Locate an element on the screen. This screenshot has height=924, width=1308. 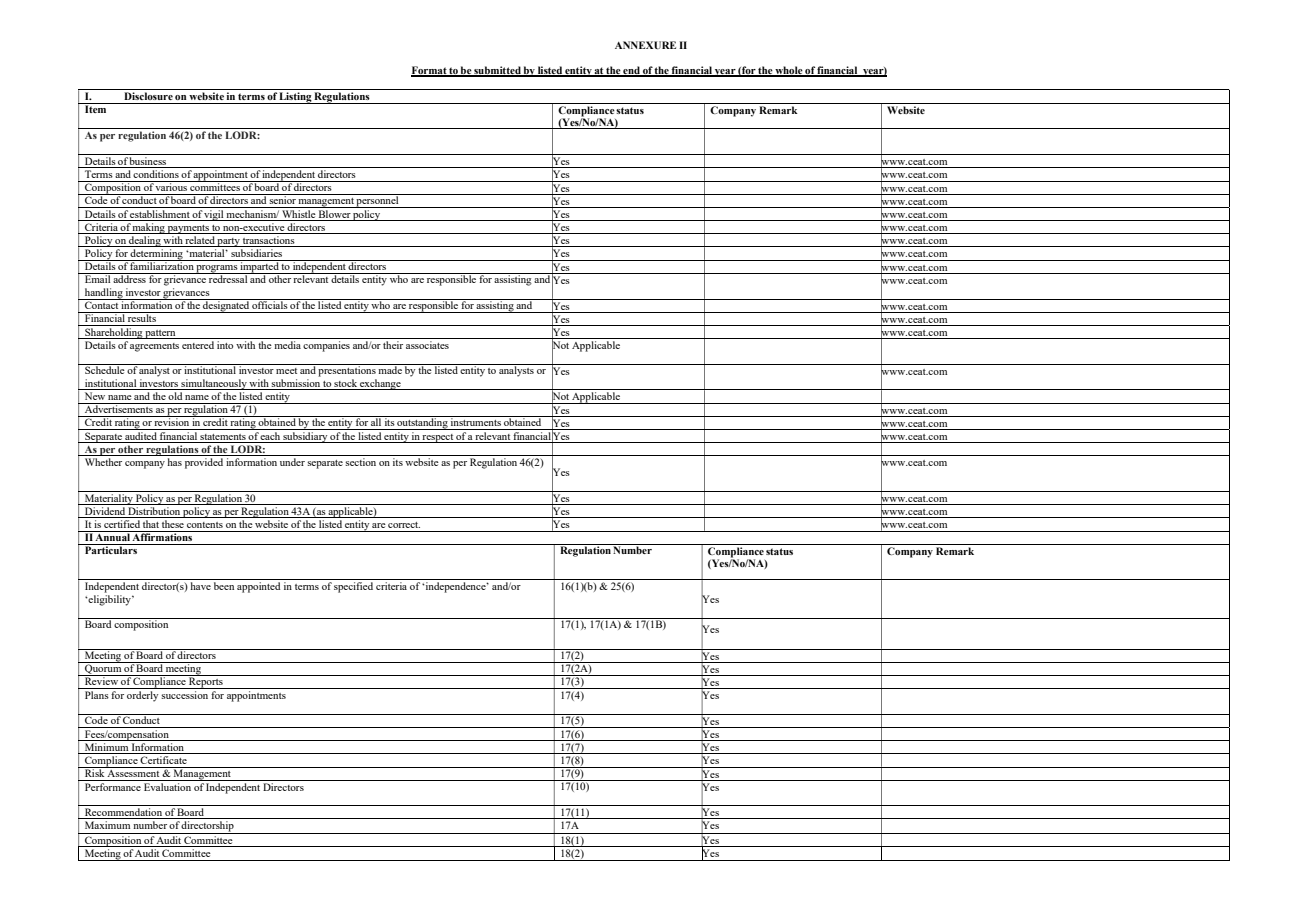
Listing is located at coordinates (295, 98).
